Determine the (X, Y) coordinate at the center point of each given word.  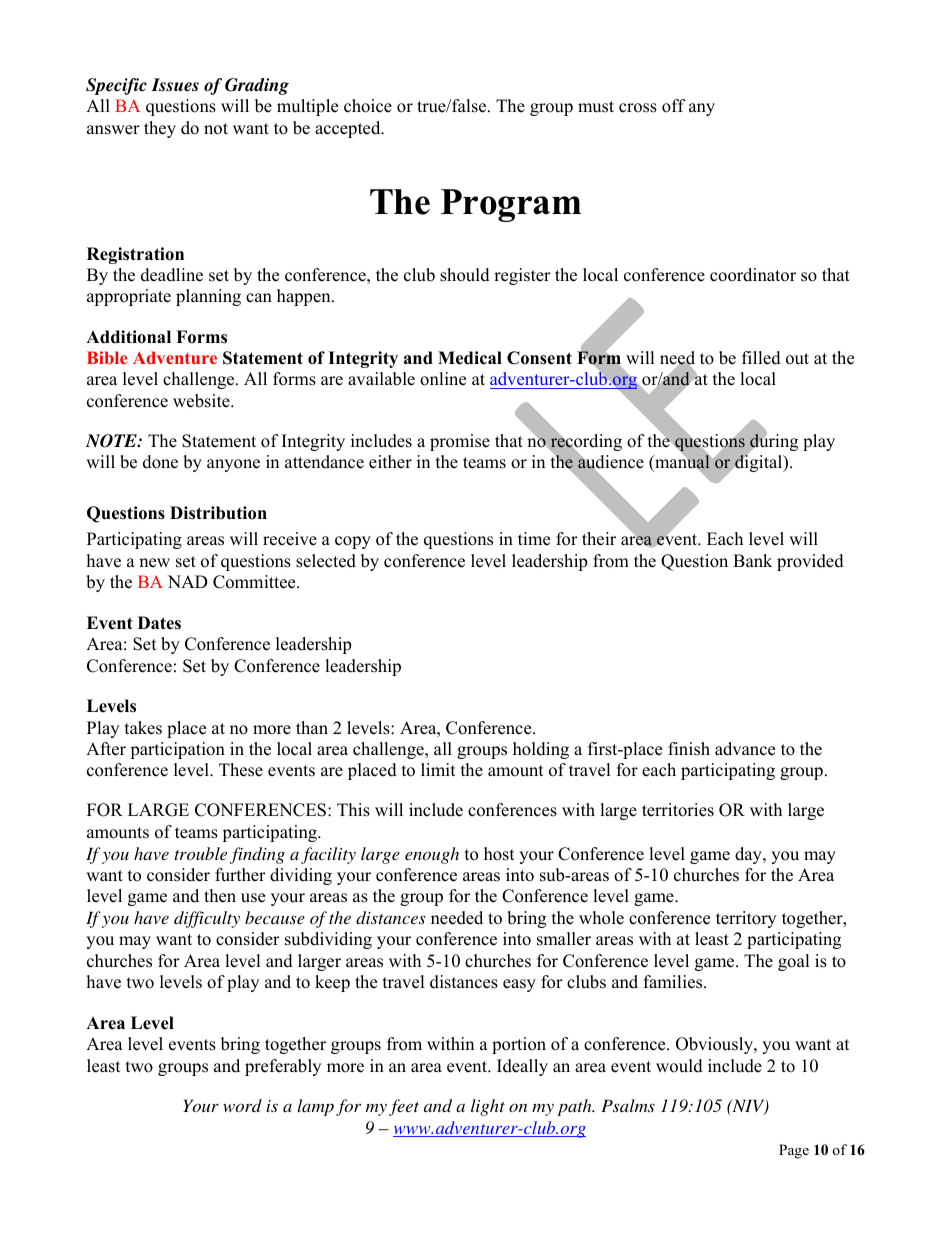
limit (438, 769)
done (160, 462)
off (674, 106)
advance (745, 749)
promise (460, 442)
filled (761, 358)
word (242, 1105)
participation (177, 750)
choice (368, 106)
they (160, 129)
